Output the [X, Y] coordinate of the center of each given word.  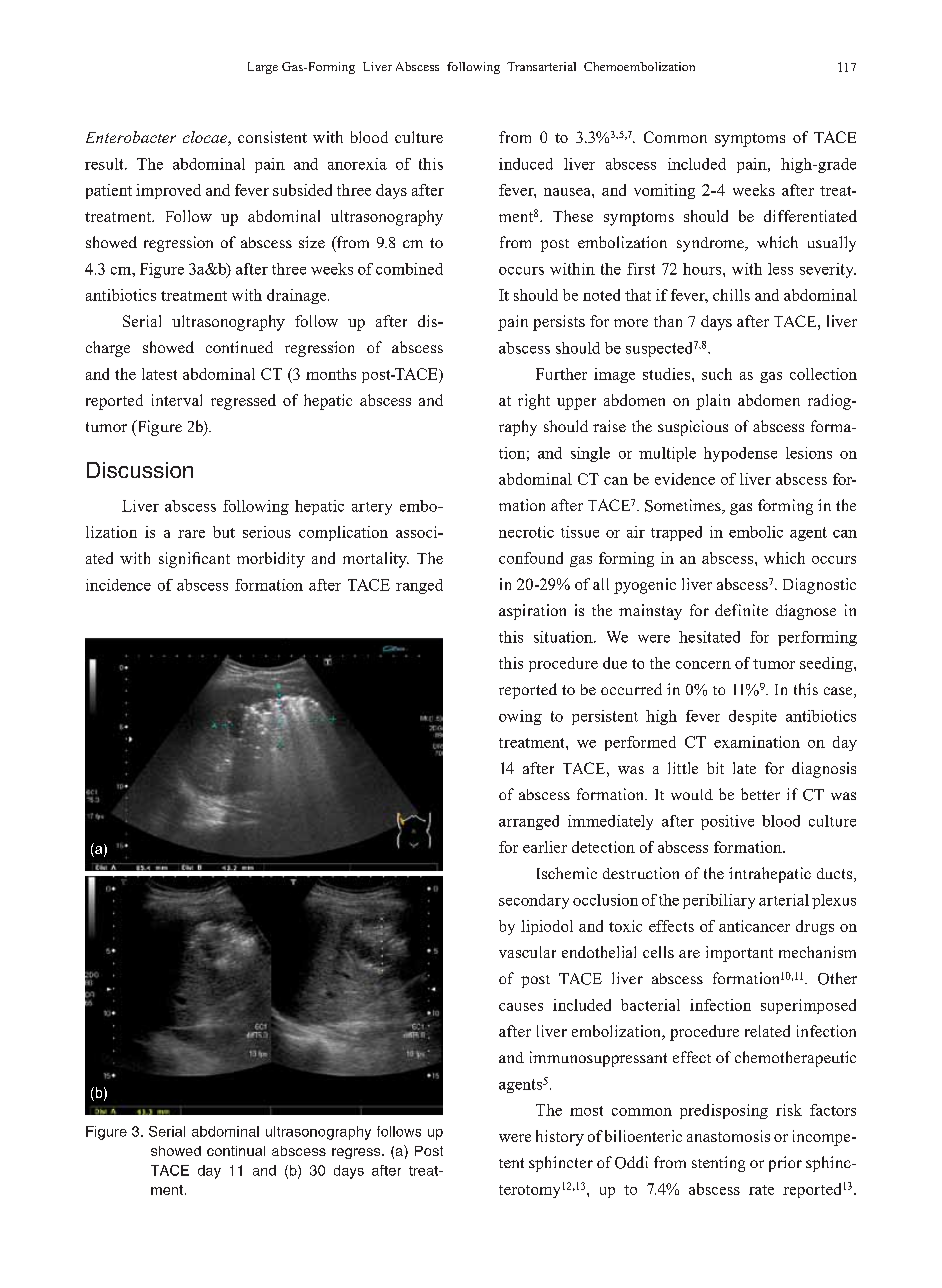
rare [191, 534]
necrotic [526, 532]
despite [753, 717]
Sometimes [684, 506]
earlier [545, 847]
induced [526, 164]
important [739, 954]
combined [409, 269]
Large [263, 68]
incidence [118, 585]
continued [239, 347]
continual [236, 1151]
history [560, 1138]
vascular [527, 952]
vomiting [664, 191]
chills [731, 295]
